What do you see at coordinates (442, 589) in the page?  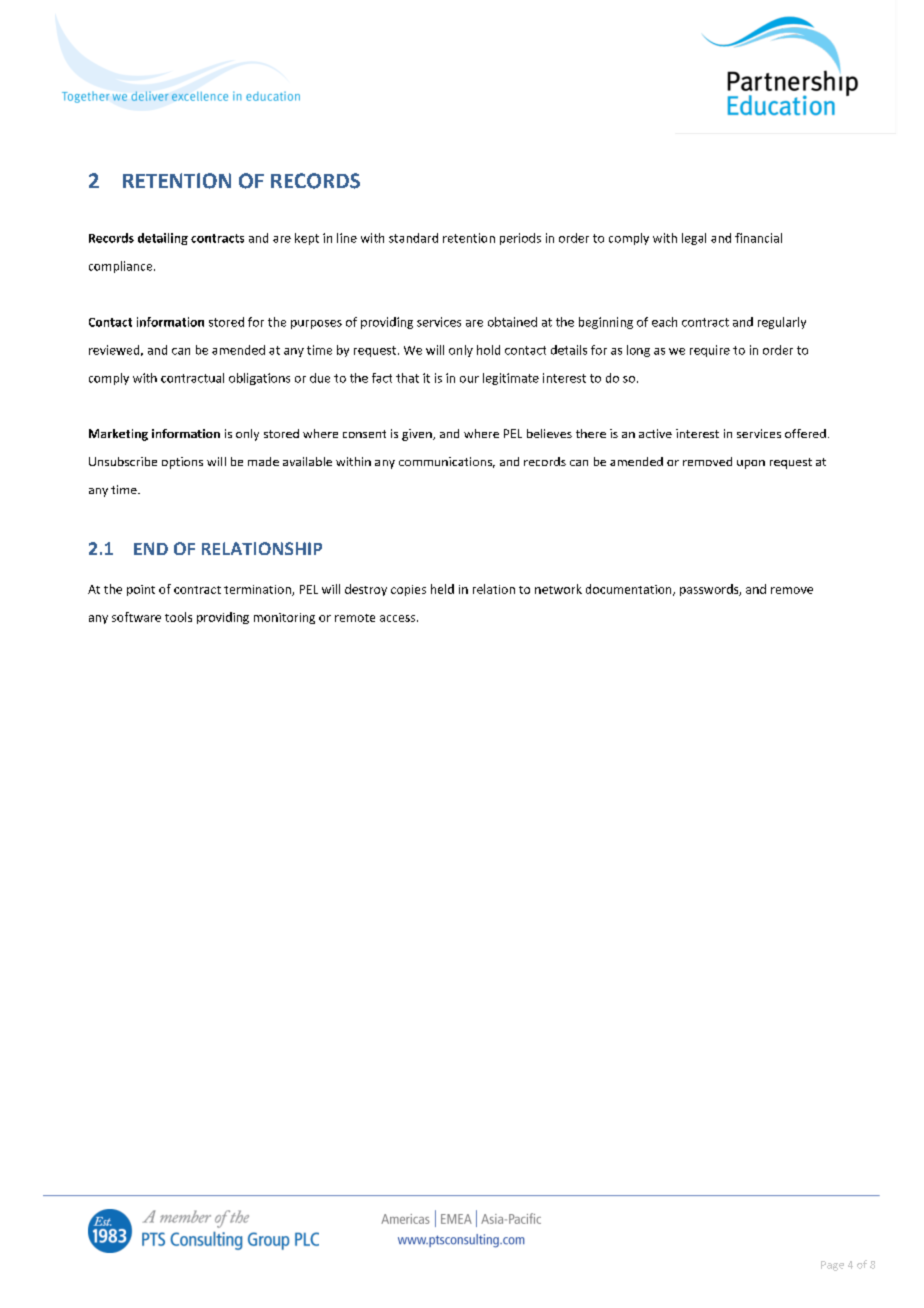 I see `held` at bounding box center [442, 589].
